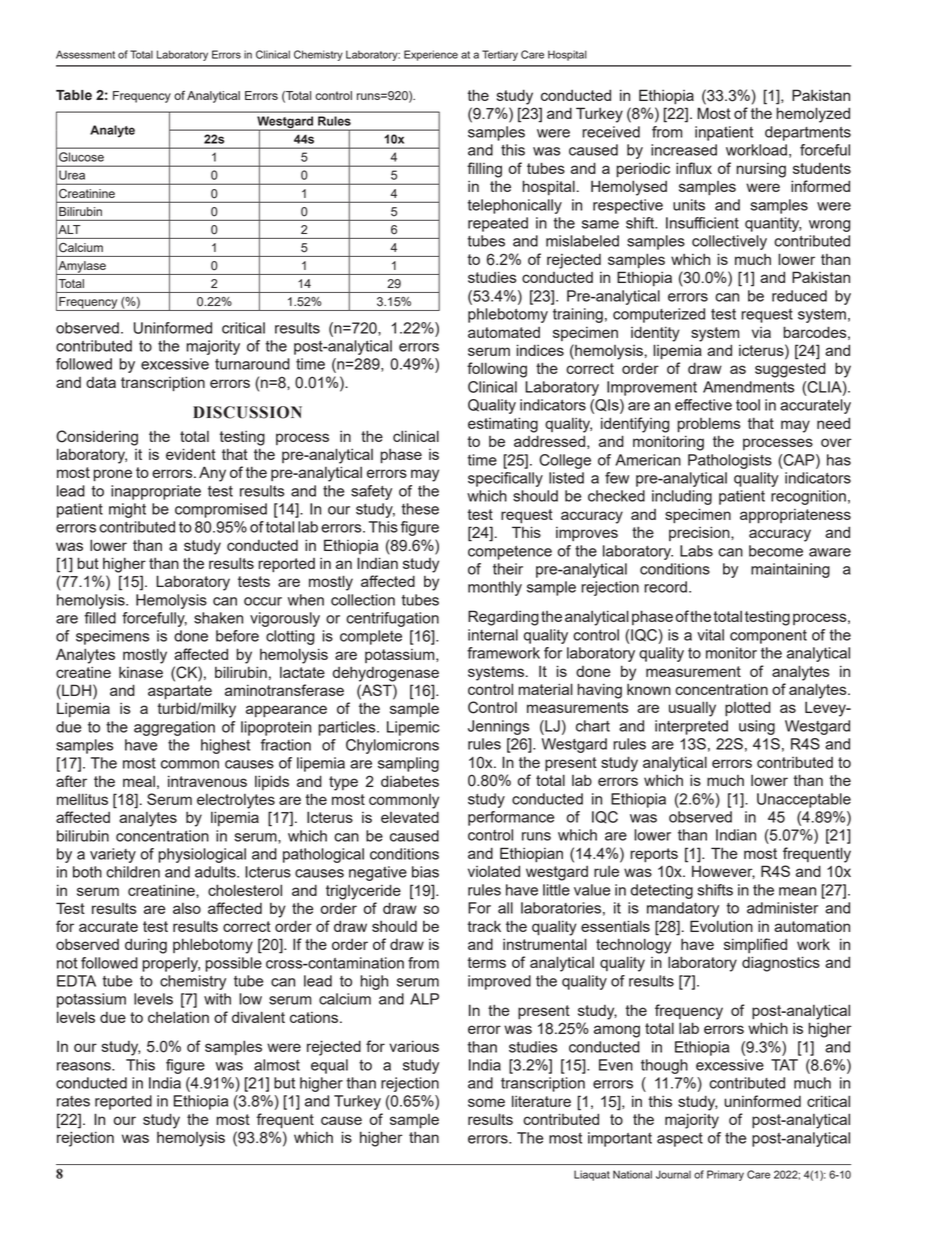 The width and height of the screenshot is (952, 1233). I want to click on Assessment, so click(85, 54).
